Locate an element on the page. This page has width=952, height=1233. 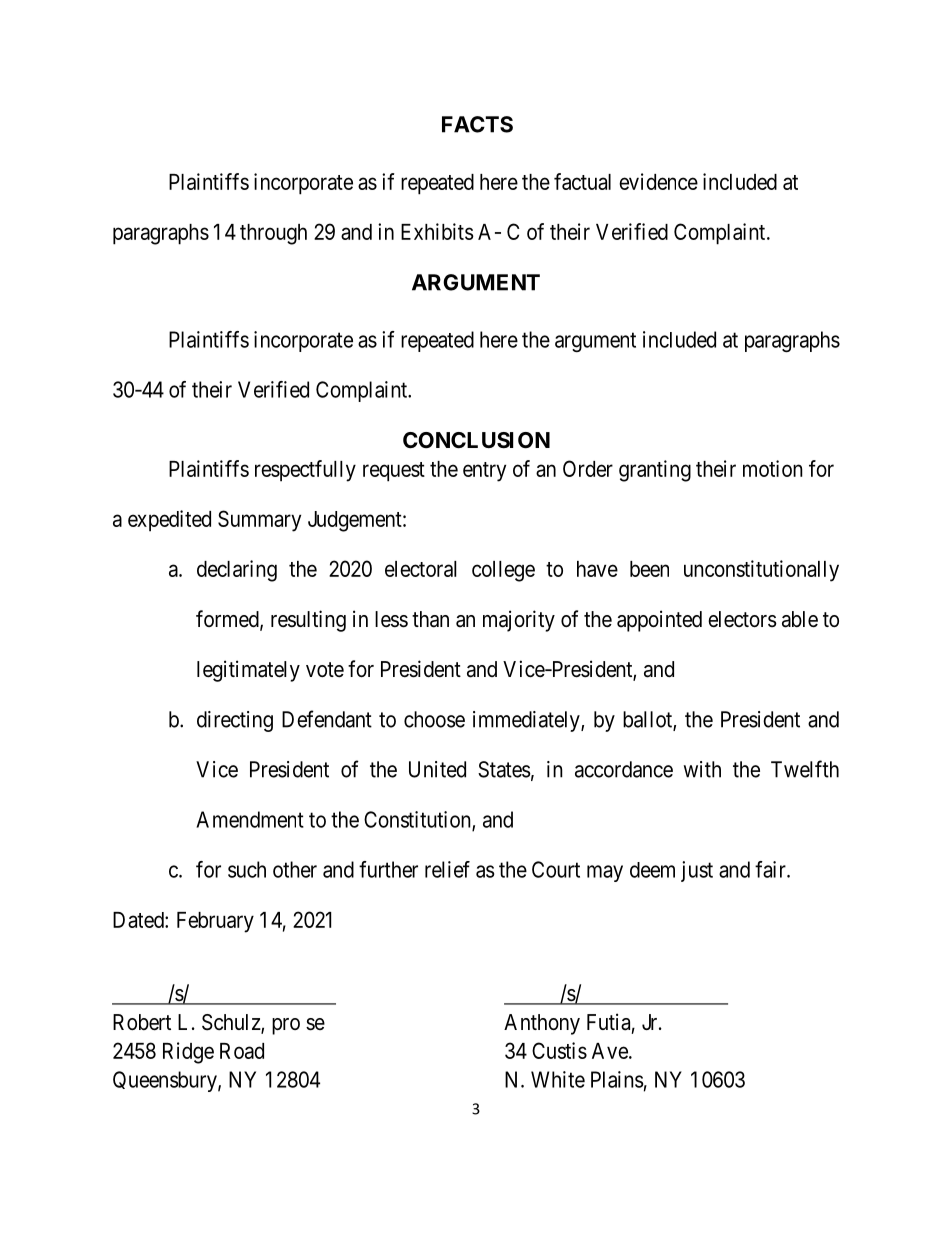
Anthony is located at coordinates (542, 1024).
